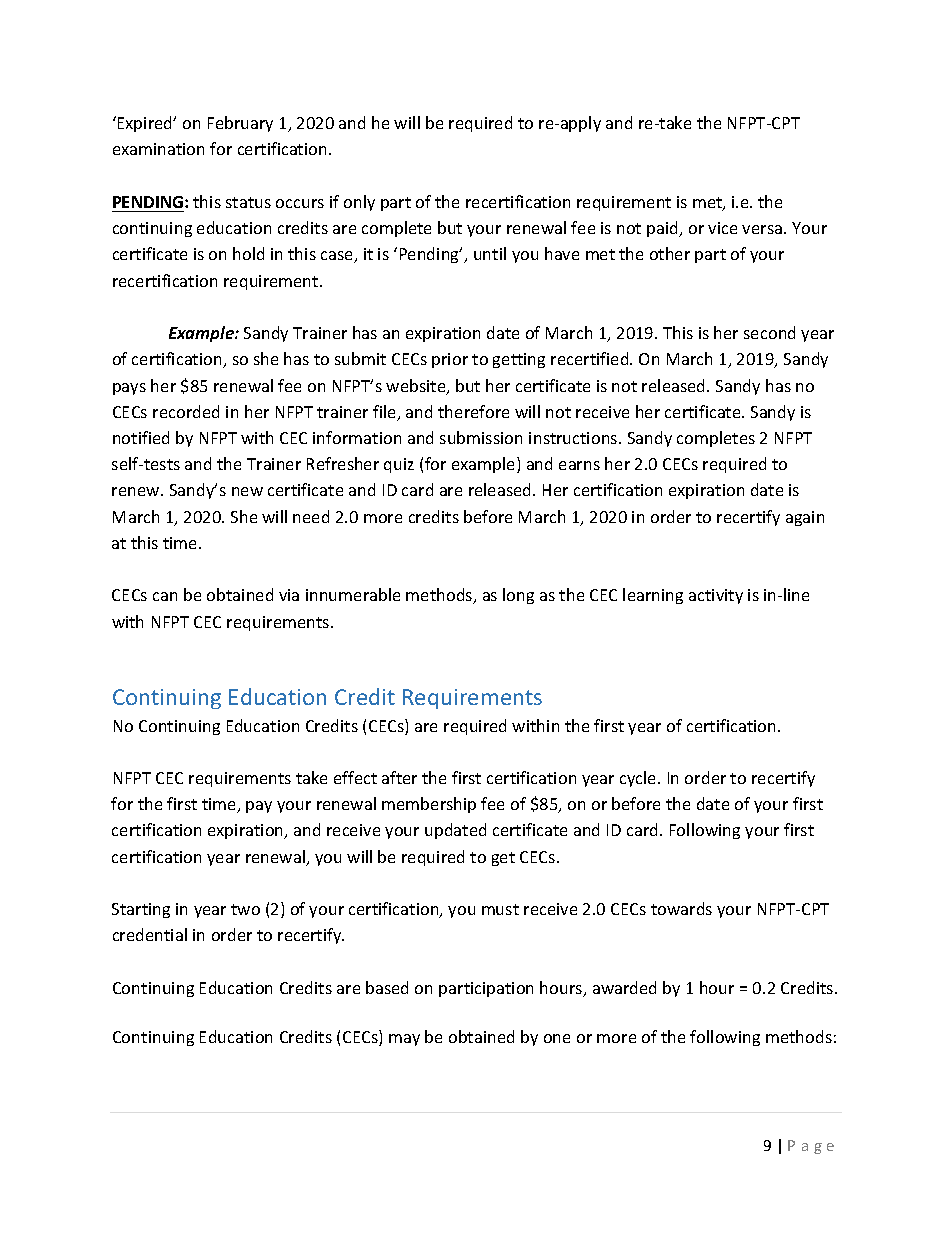 Image resolution: width=952 pixels, height=1233 pixels. I want to click on can, so click(165, 596).
